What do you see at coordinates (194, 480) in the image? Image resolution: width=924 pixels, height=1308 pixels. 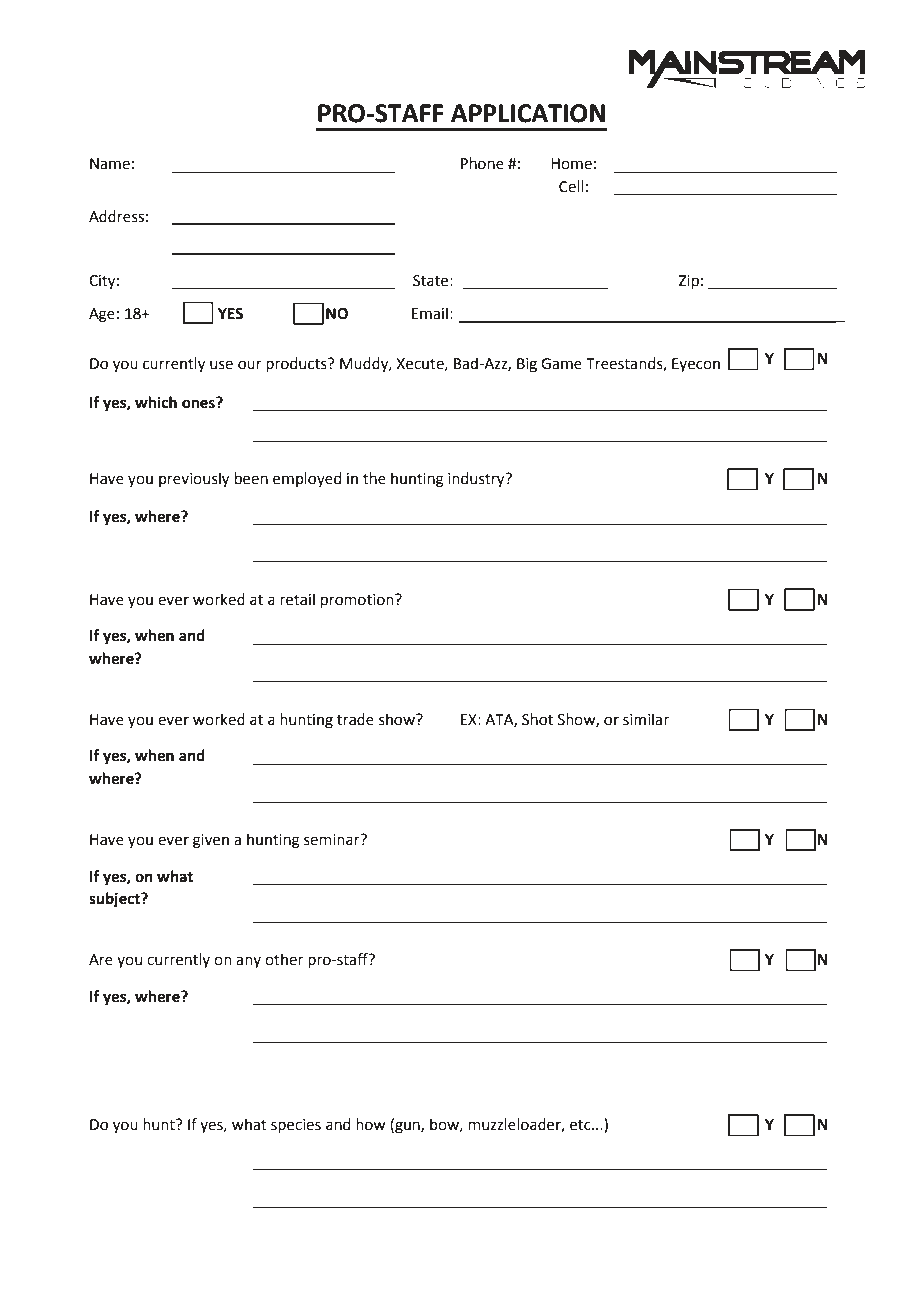 I see `previously` at bounding box center [194, 480].
